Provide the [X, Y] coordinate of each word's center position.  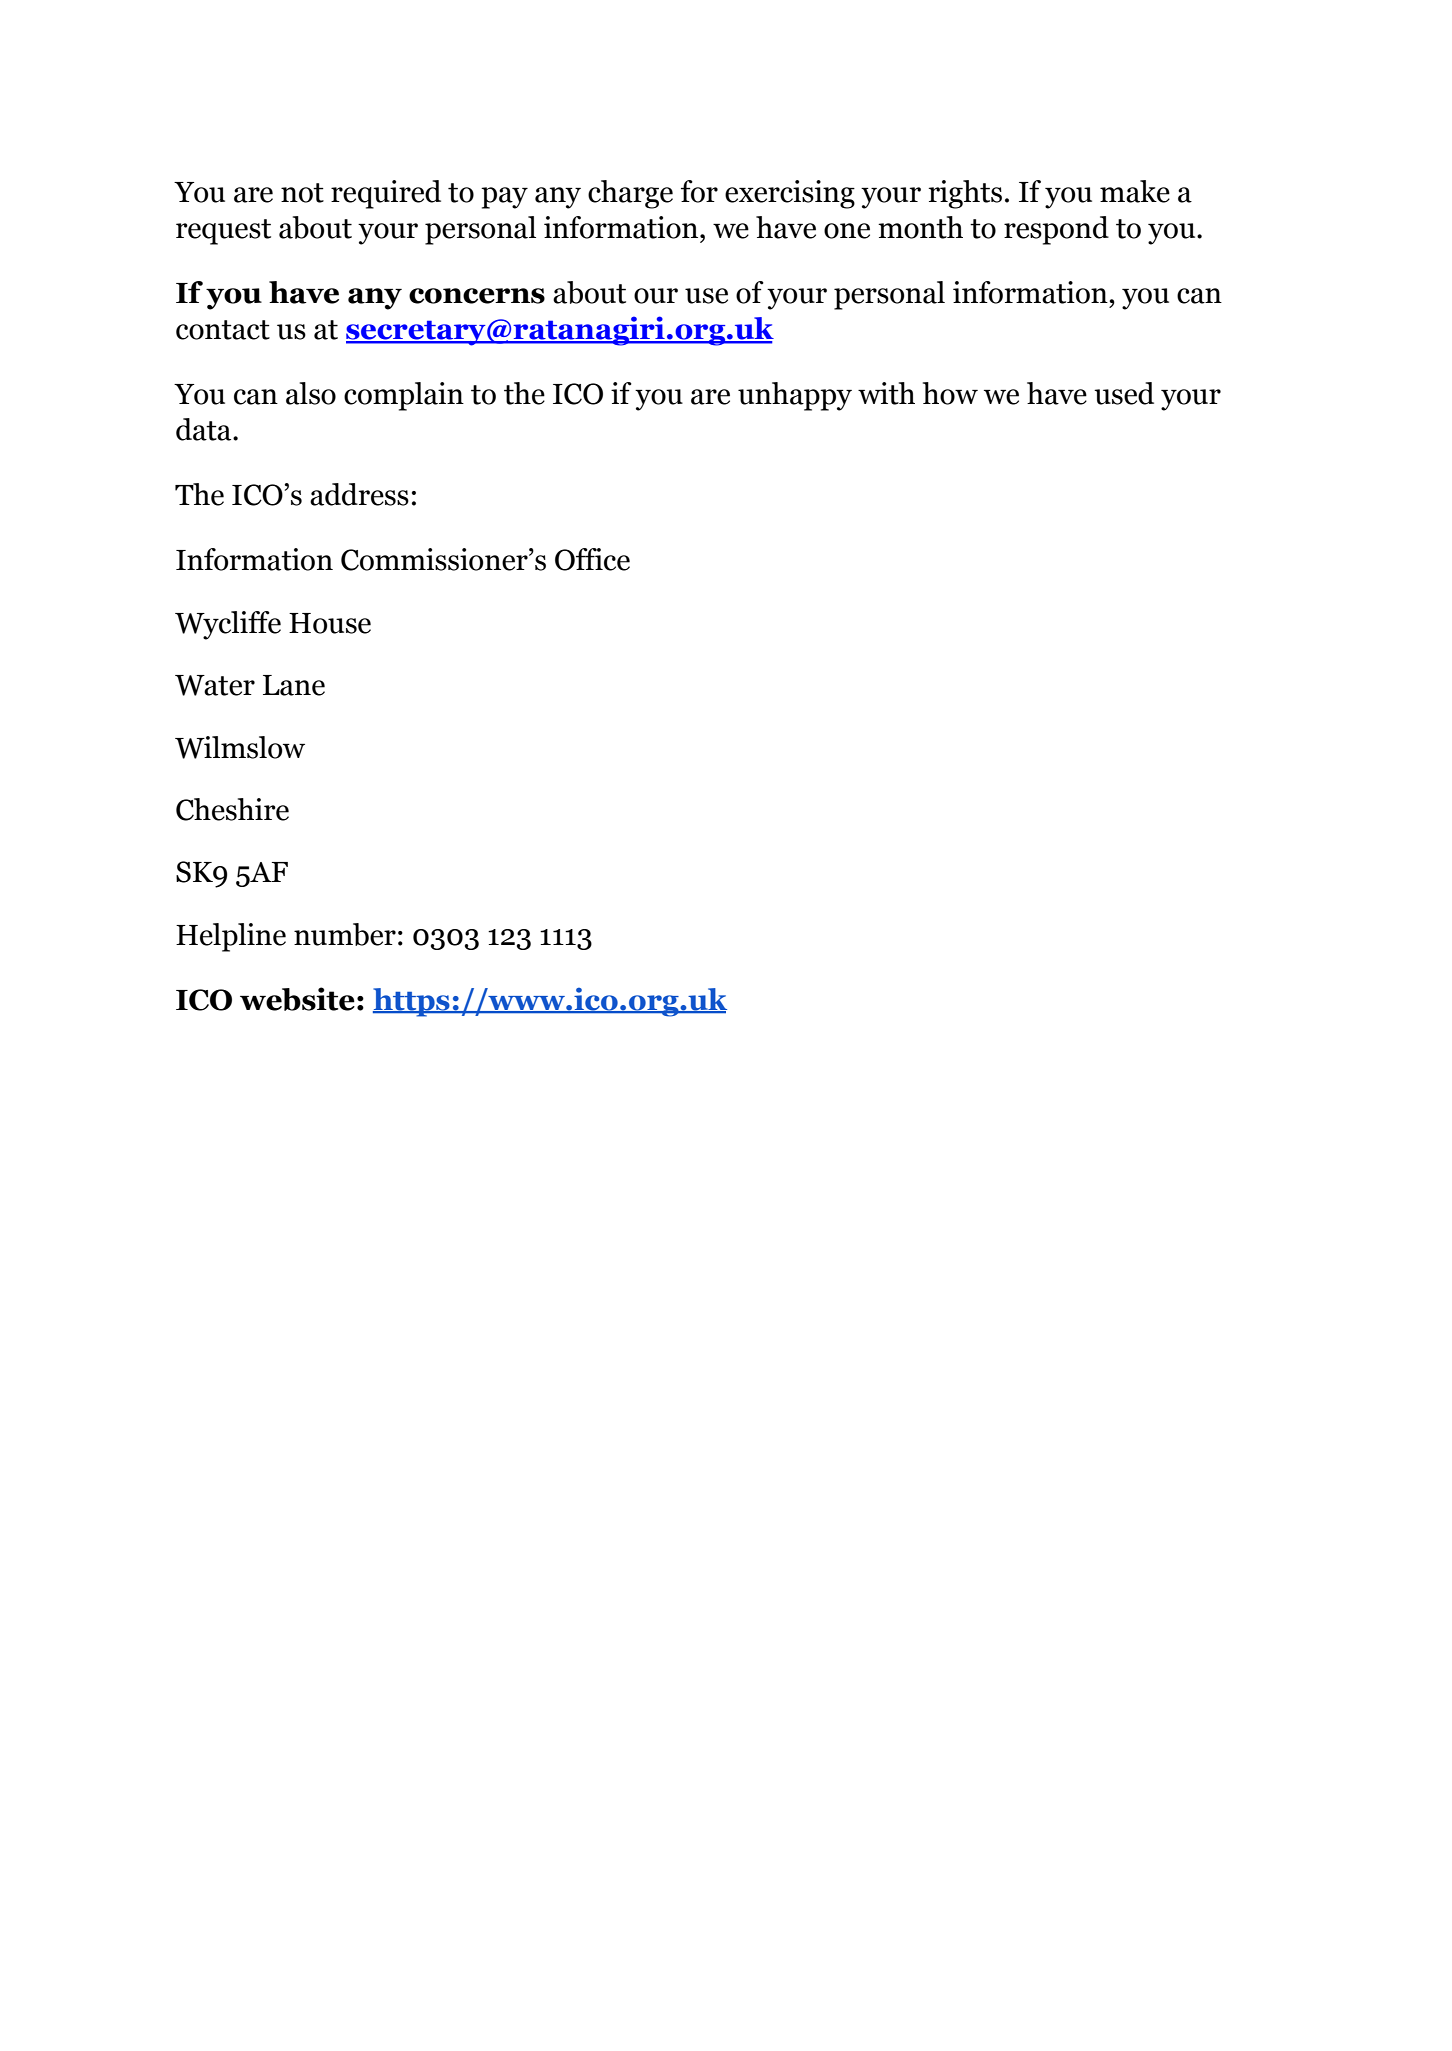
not [302, 193]
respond [1056, 230]
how [950, 393]
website [297, 999]
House [330, 623]
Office [592, 559]
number [345, 934]
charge [630, 194]
